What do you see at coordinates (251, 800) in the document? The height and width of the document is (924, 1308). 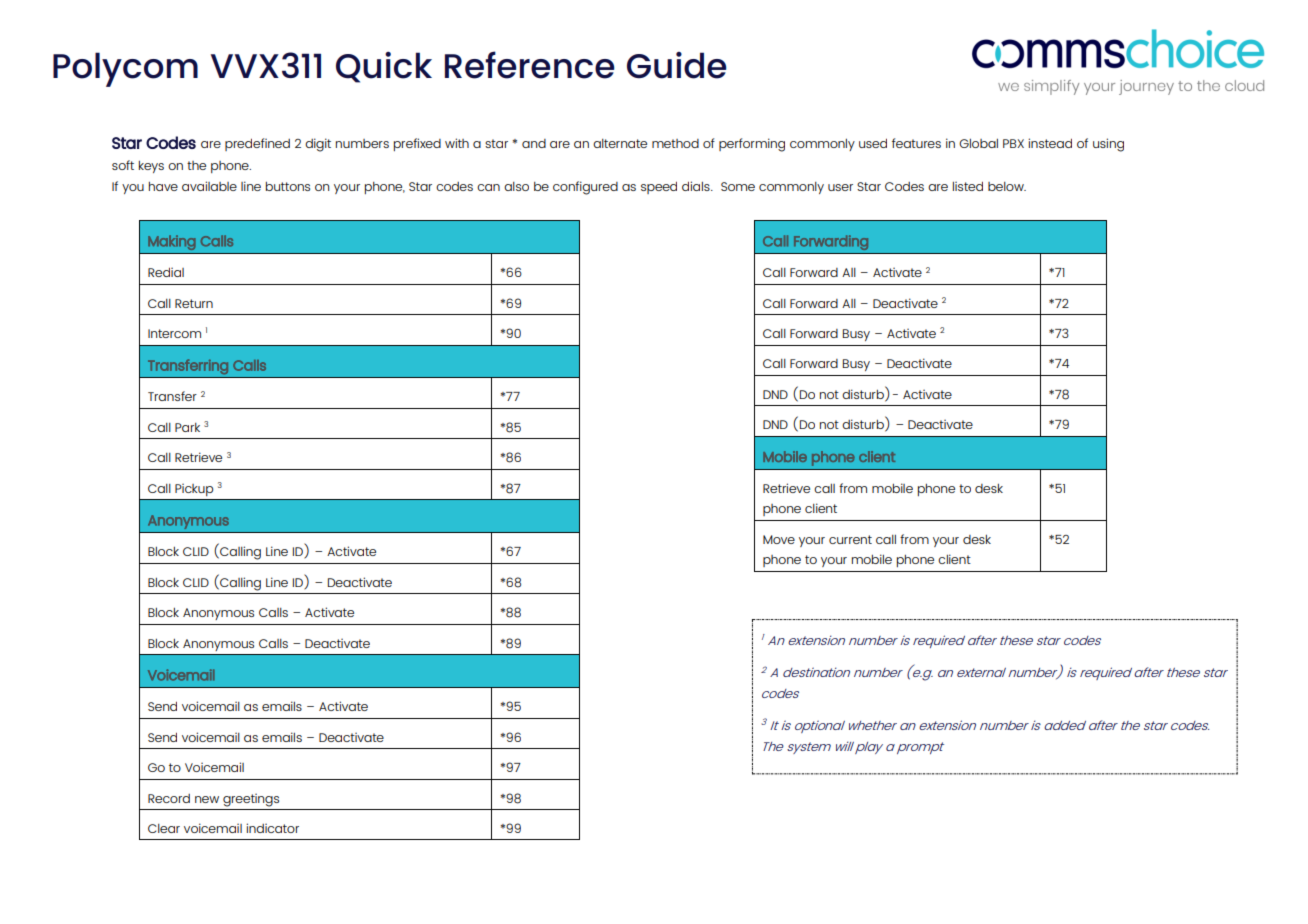 I see `greetings` at bounding box center [251, 800].
